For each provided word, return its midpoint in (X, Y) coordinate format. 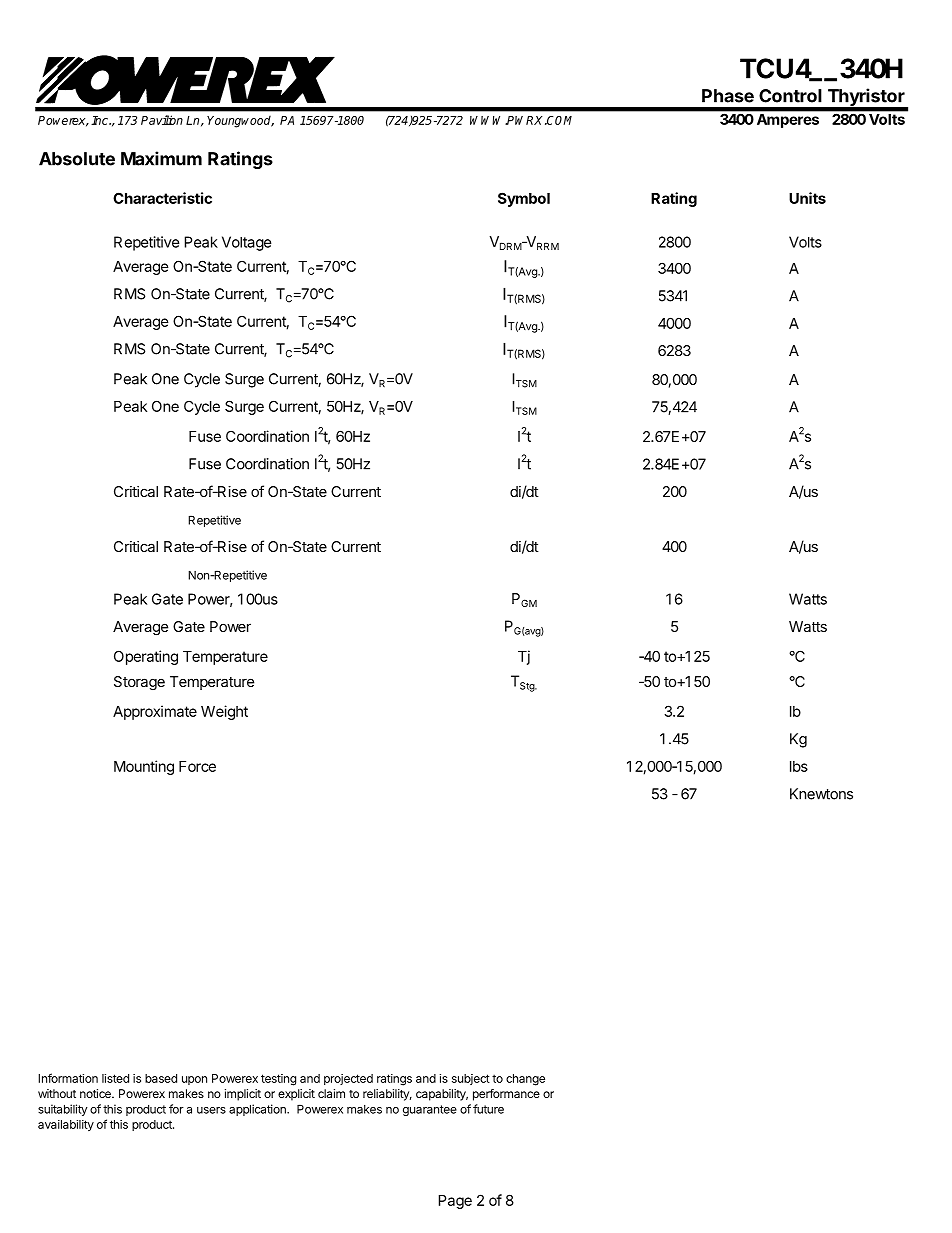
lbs (799, 766)
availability (66, 1125)
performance (506, 1095)
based (161, 1078)
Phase (728, 96)
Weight (224, 712)
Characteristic (162, 198)
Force (197, 766)
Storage (139, 683)
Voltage (247, 243)
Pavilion (162, 120)
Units (807, 198)
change (525, 1080)
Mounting (144, 767)
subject (471, 1079)
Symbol (524, 199)
